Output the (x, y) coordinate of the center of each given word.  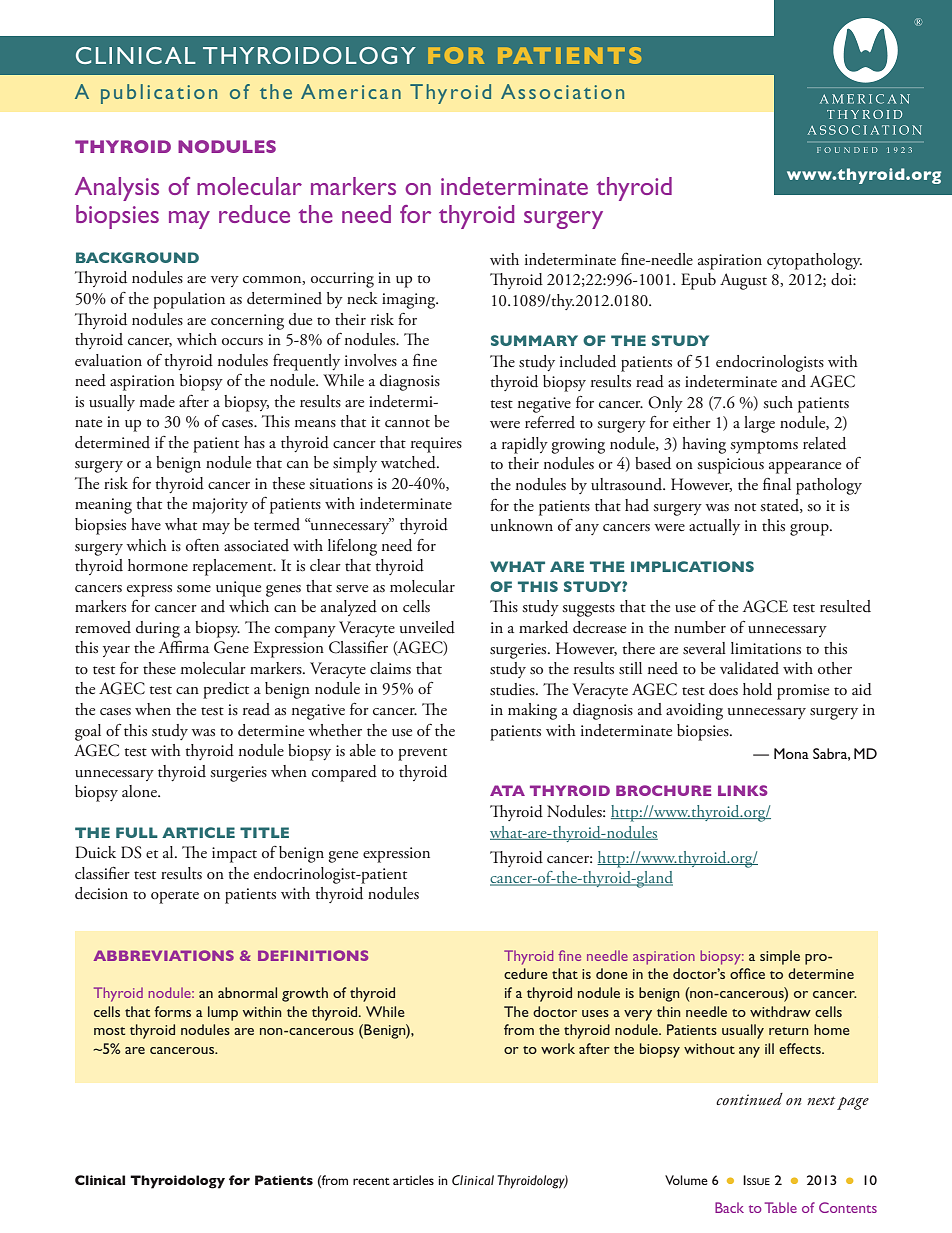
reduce (254, 214)
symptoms (764, 447)
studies (513, 689)
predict (226, 690)
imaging (410, 301)
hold (757, 689)
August (743, 281)
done (612, 973)
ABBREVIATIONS (164, 955)
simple (780, 957)
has (254, 442)
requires (436, 445)
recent (371, 1181)
